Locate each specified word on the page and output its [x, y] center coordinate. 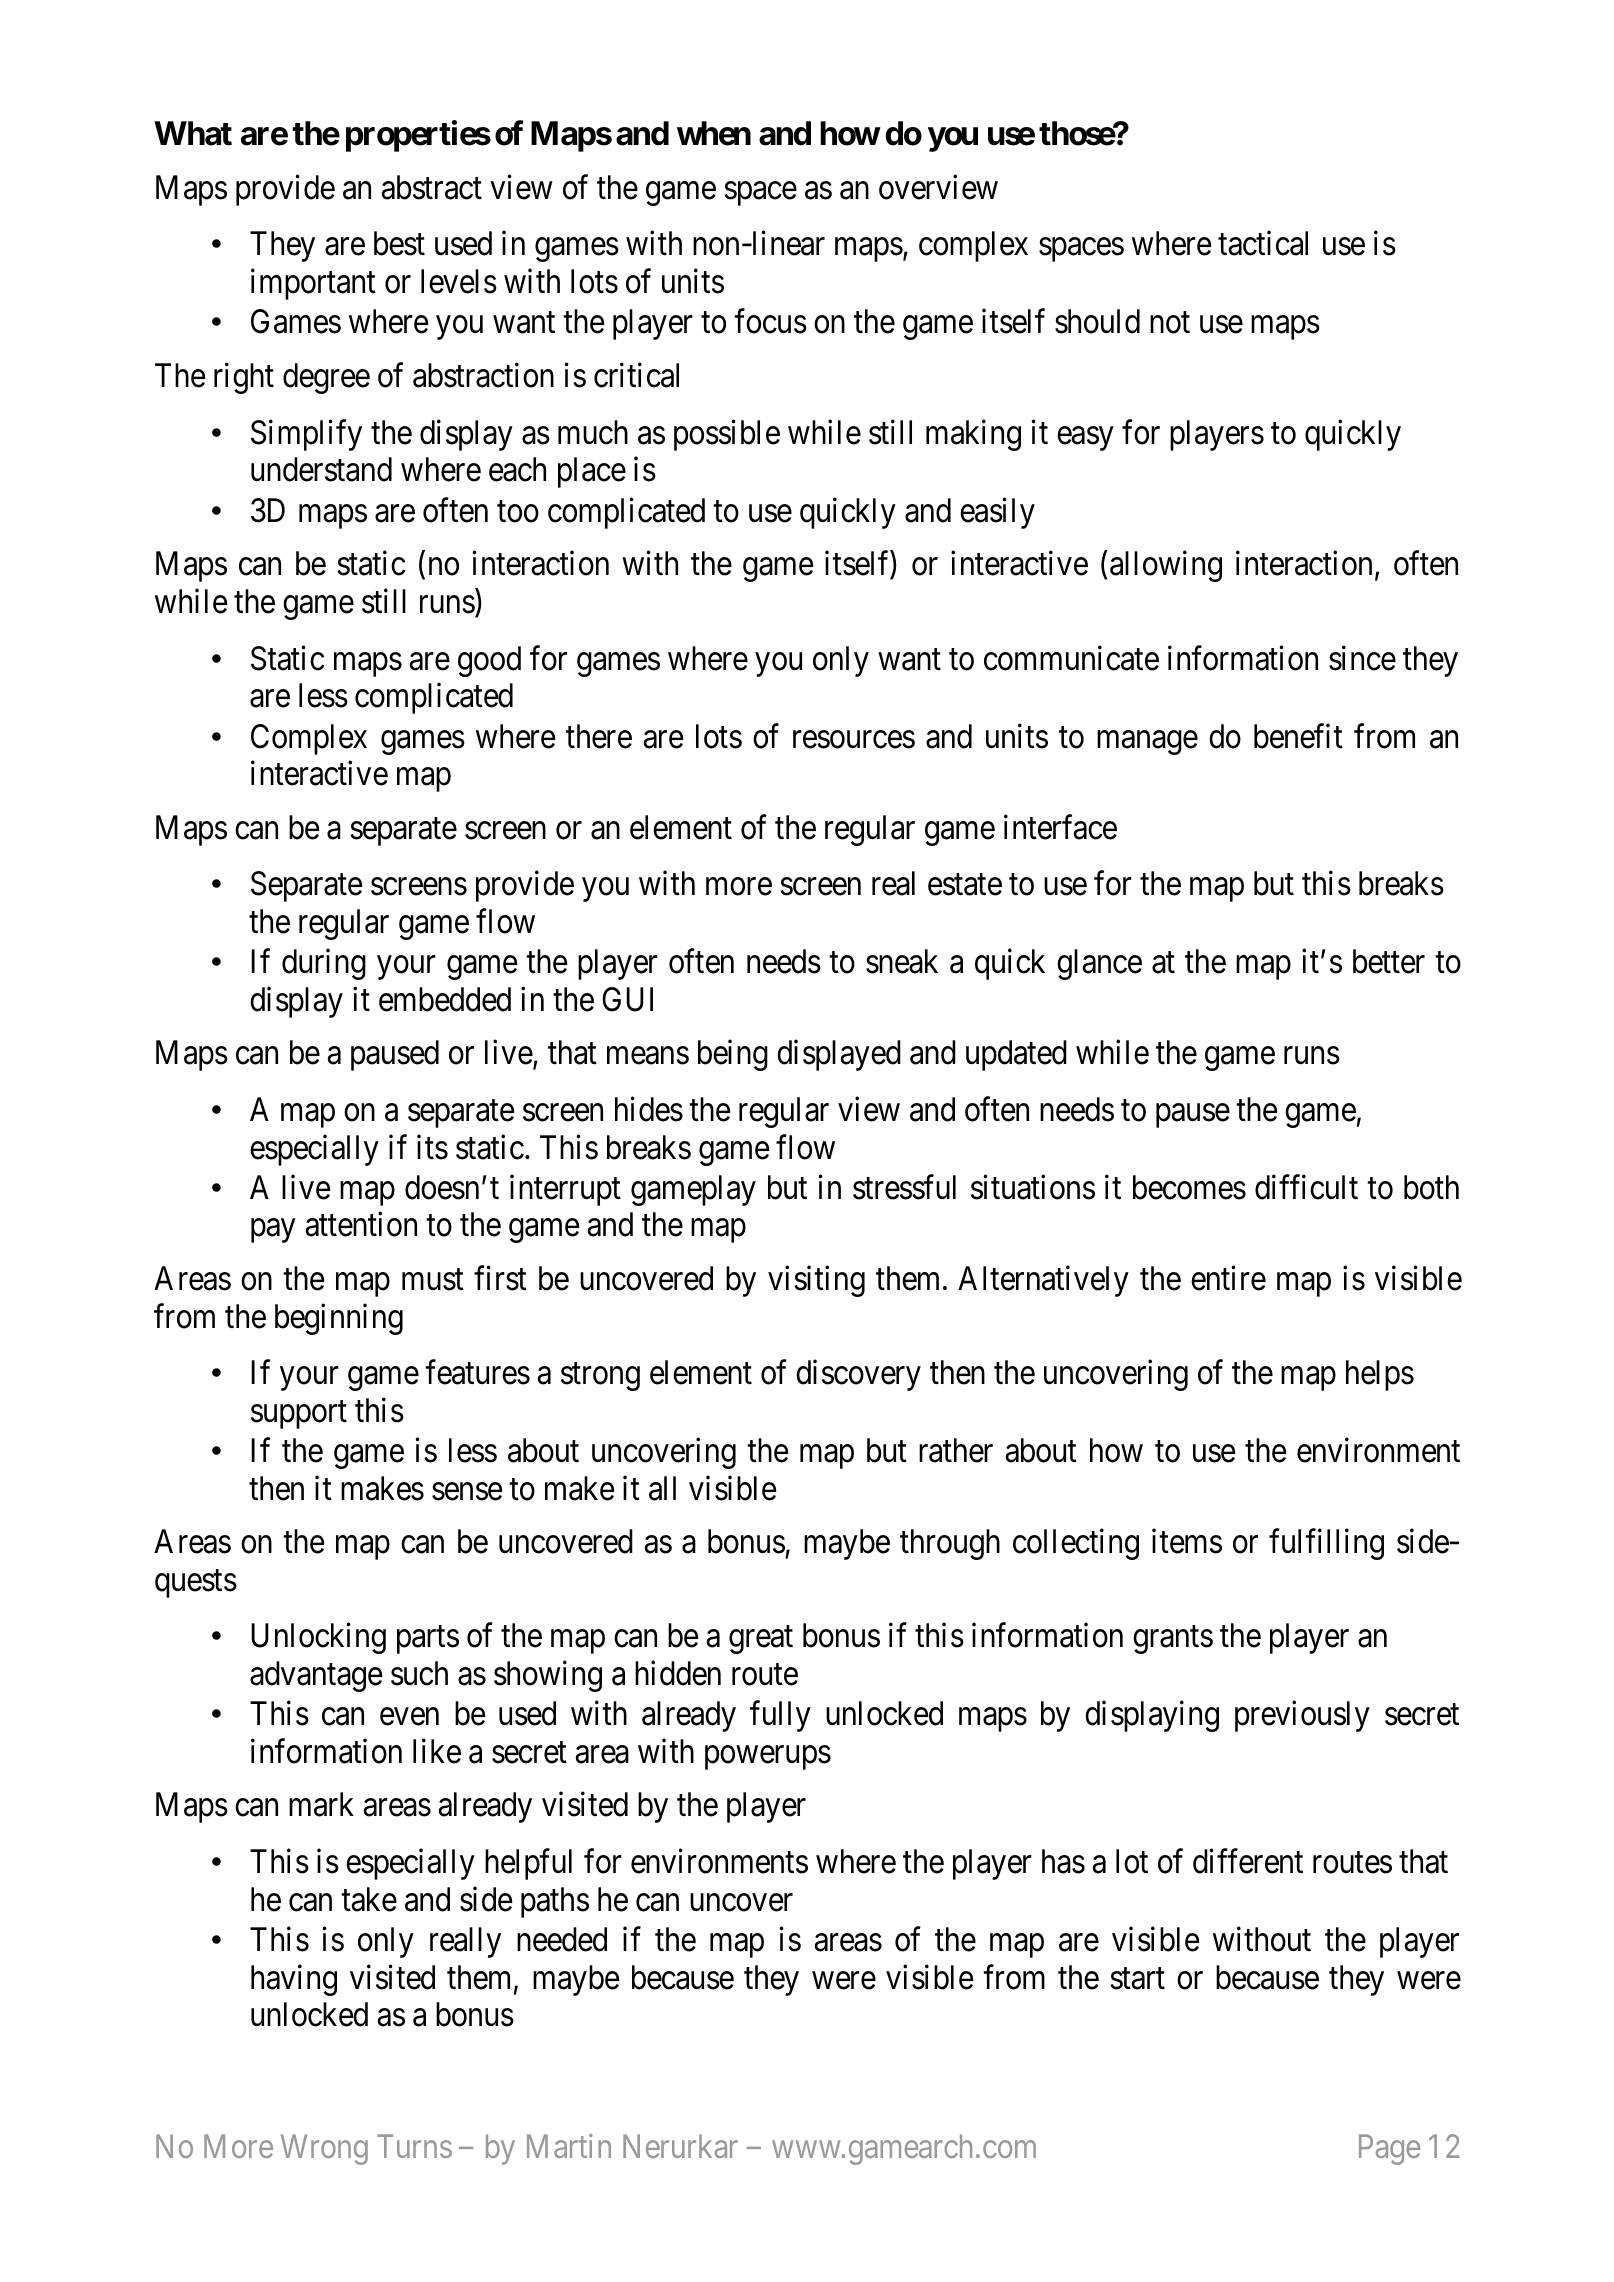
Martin [569, 2146]
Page [1389, 2150]
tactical [1263, 243]
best [399, 243]
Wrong [324, 2150]
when [714, 133]
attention [361, 1224]
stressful [904, 1187]
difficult [1306, 1187]
